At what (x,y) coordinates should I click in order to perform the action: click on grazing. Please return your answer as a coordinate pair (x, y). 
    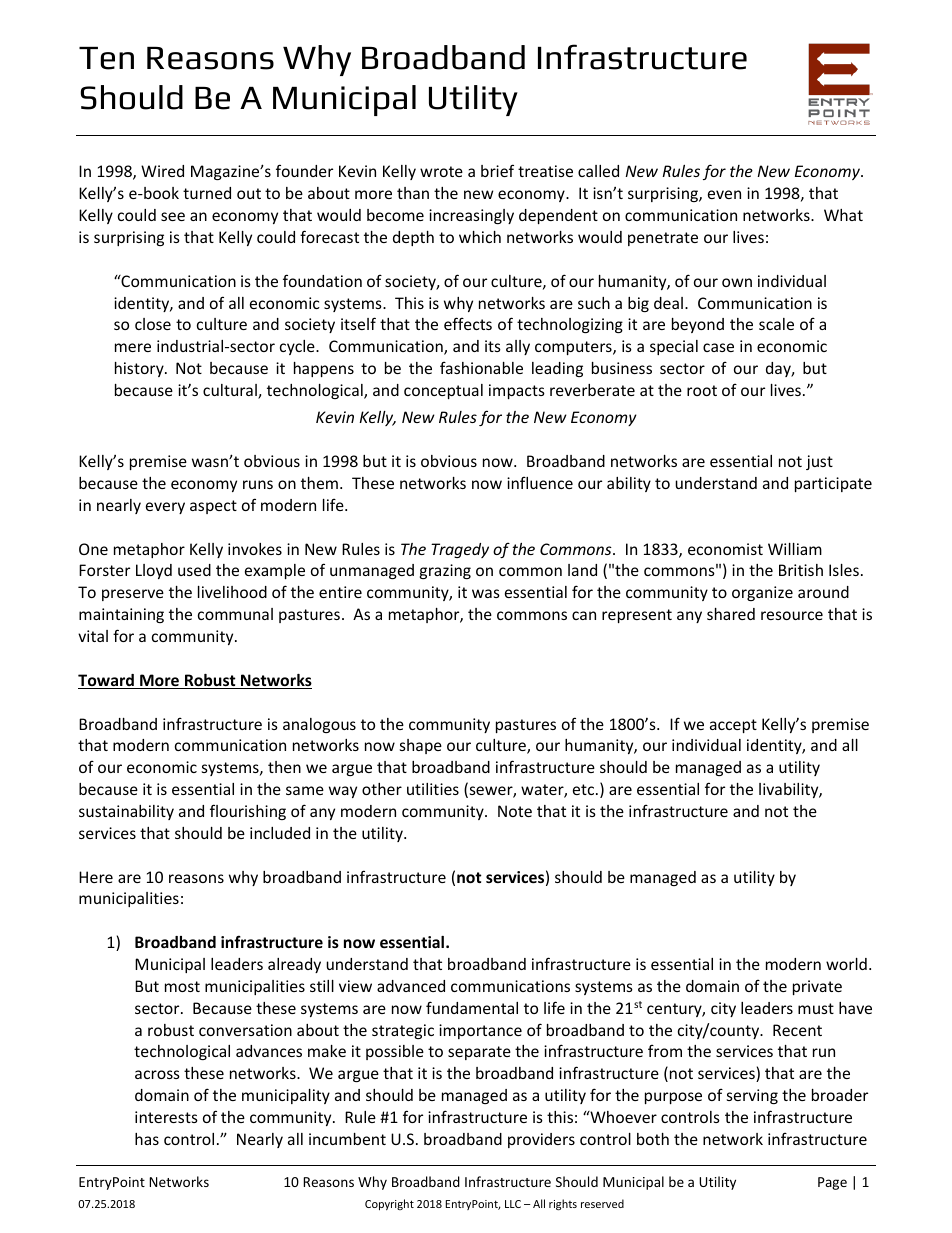
    Looking at the image, I should click on (445, 571).
